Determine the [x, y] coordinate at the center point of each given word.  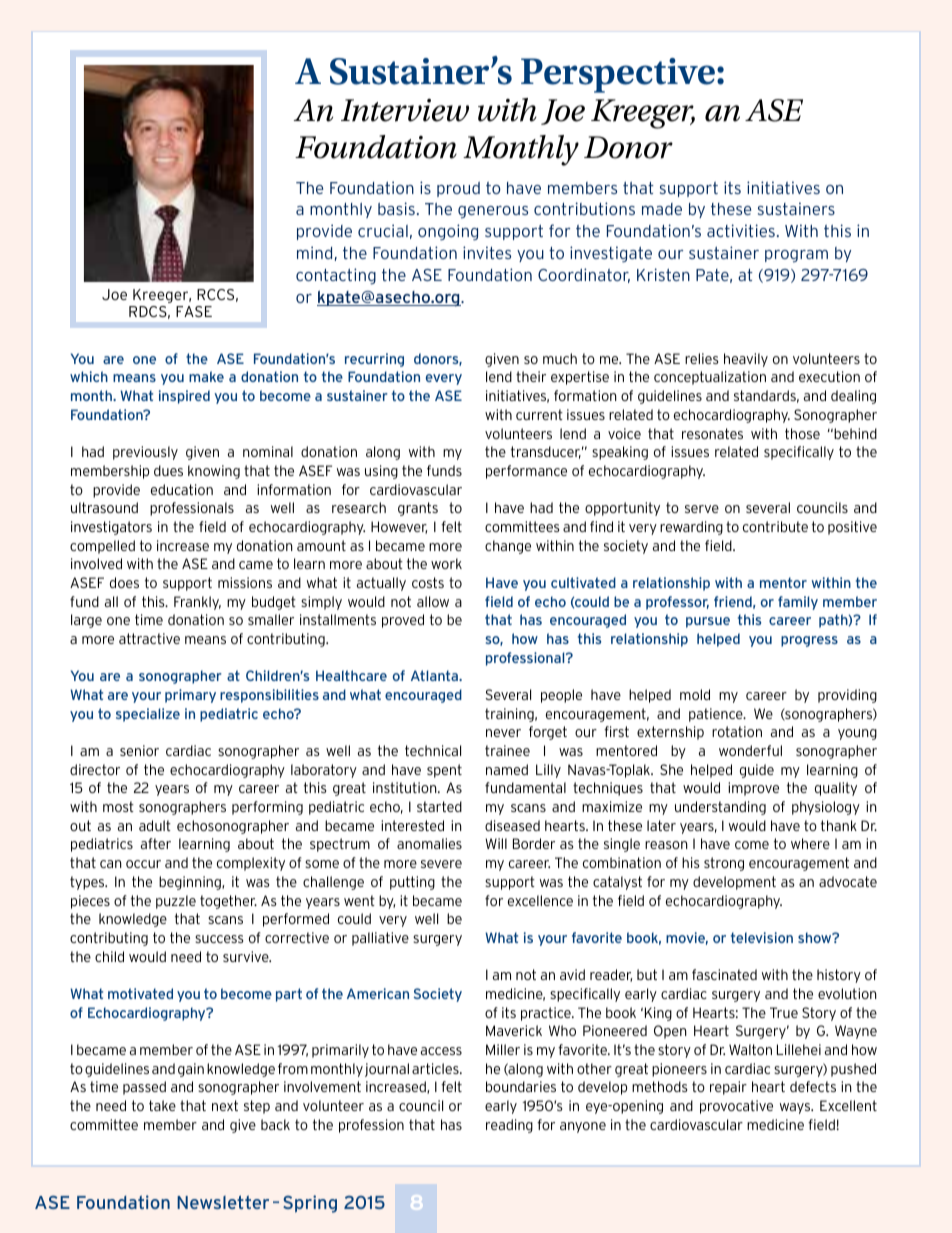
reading [509, 1126]
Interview [405, 110]
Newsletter [223, 1202]
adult [155, 825]
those [802, 433]
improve [753, 789]
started [439, 806]
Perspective [618, 75]
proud [458, 189]
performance [526, 472]
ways [796, 1108]
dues [168, 470]
